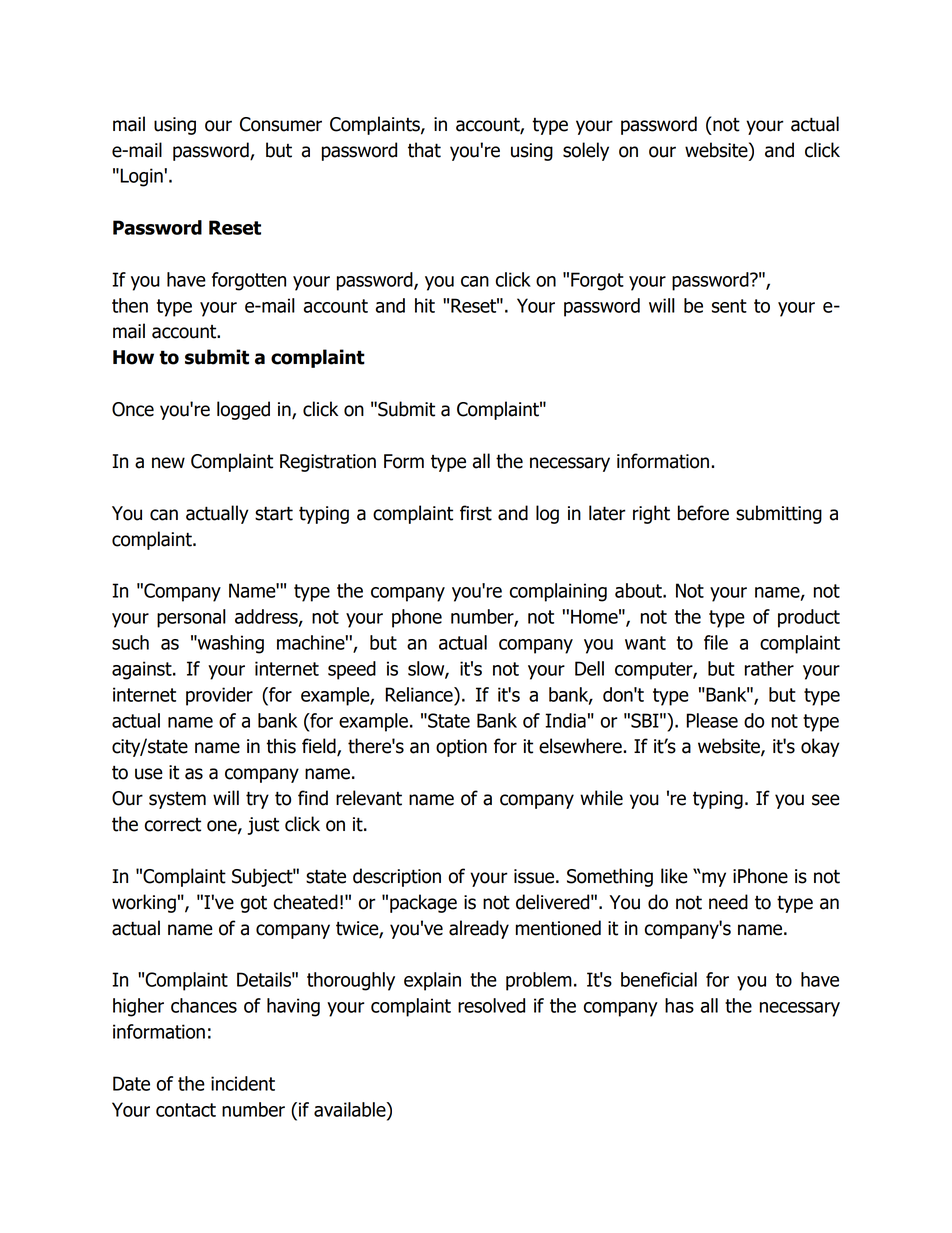 Image resolution: width=952 pixels, height=1233 pixels. What do you see at coordinates (679, 1005) in the document?
I see `has` at bounding box center [679, 1005].
